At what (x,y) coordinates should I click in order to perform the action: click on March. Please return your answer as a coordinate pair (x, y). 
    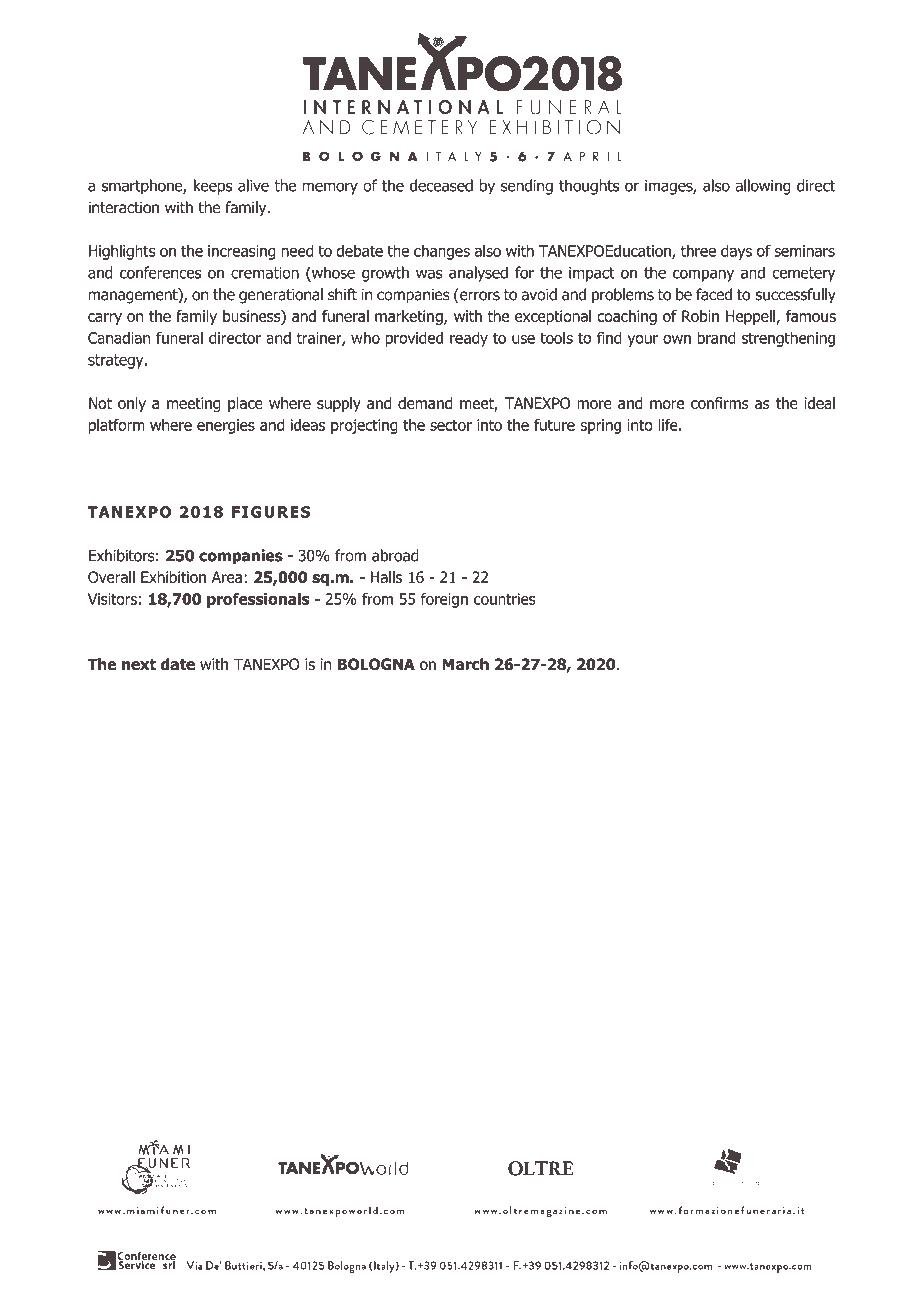
    Looking at the image, I should click on (465, 664).
